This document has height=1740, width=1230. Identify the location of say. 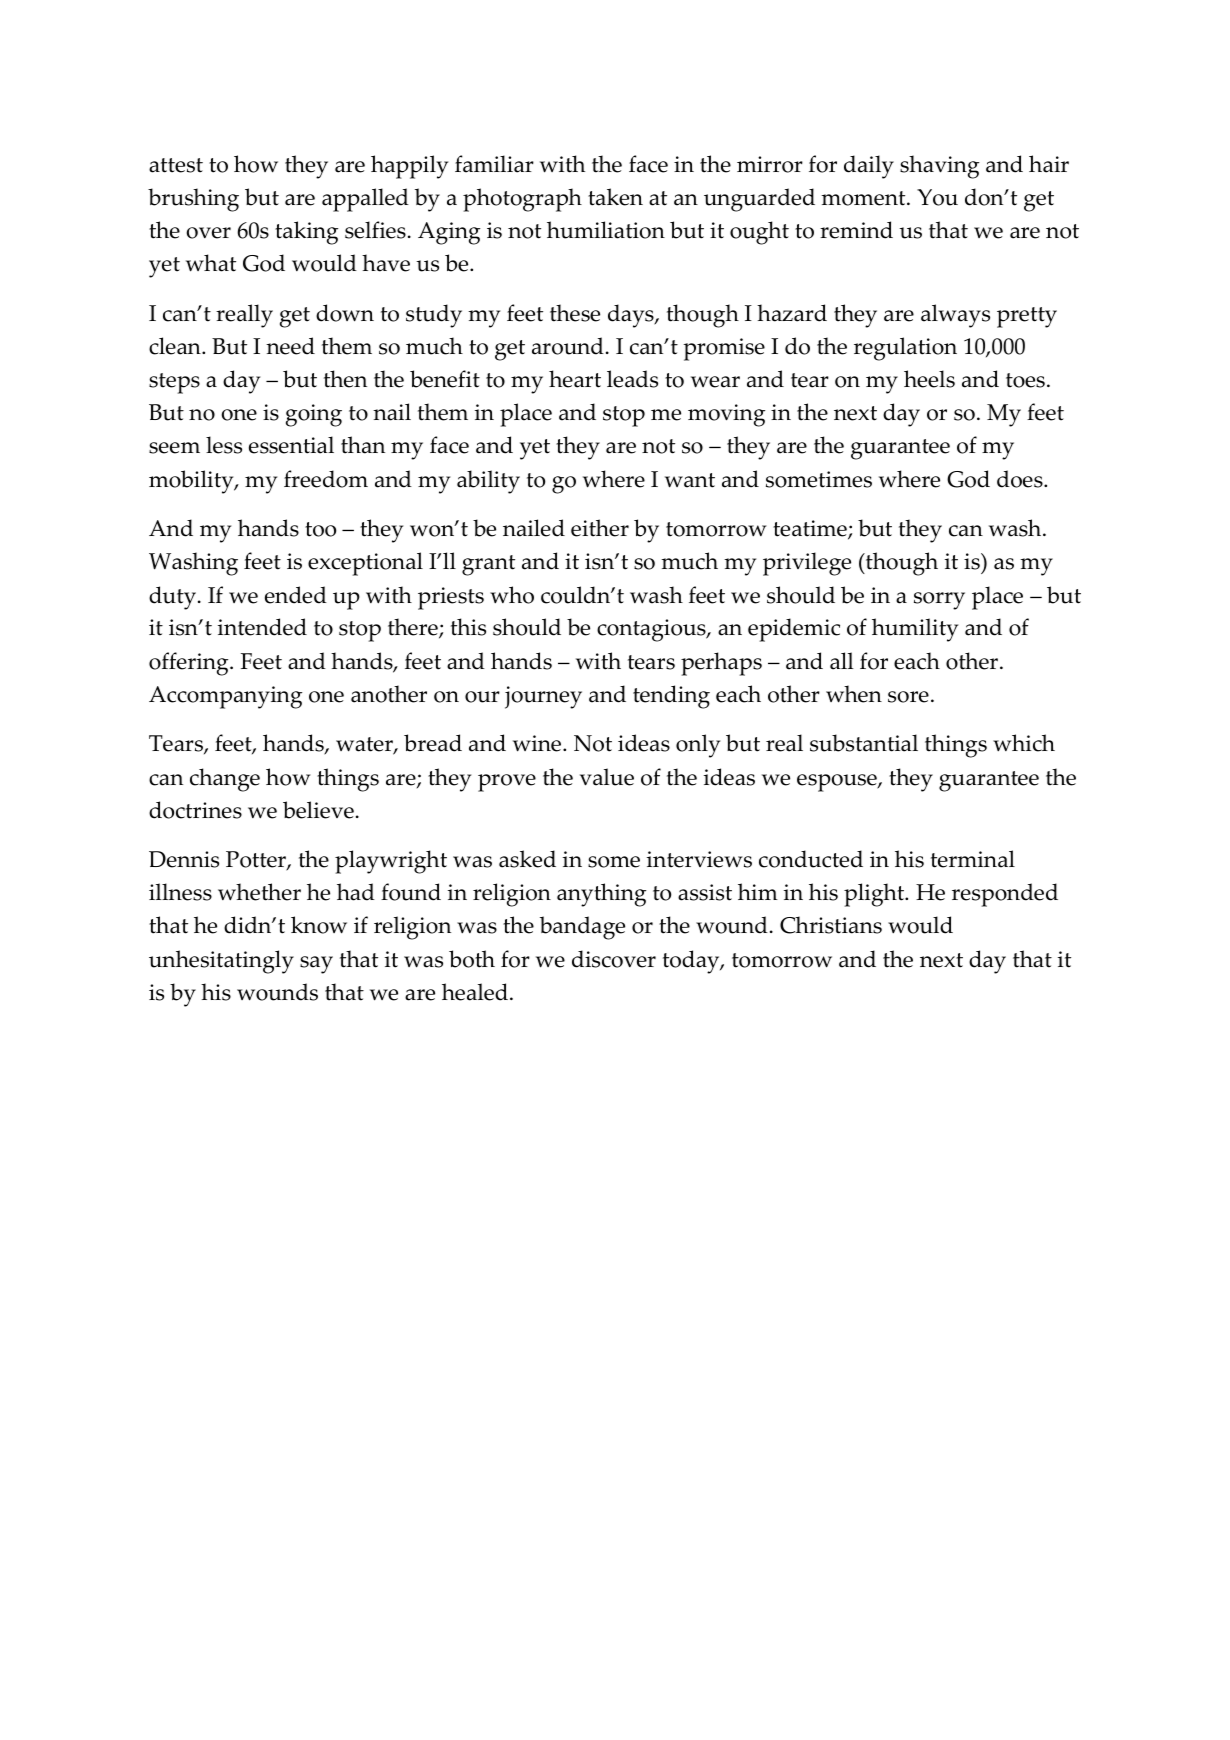
(316, 965).
